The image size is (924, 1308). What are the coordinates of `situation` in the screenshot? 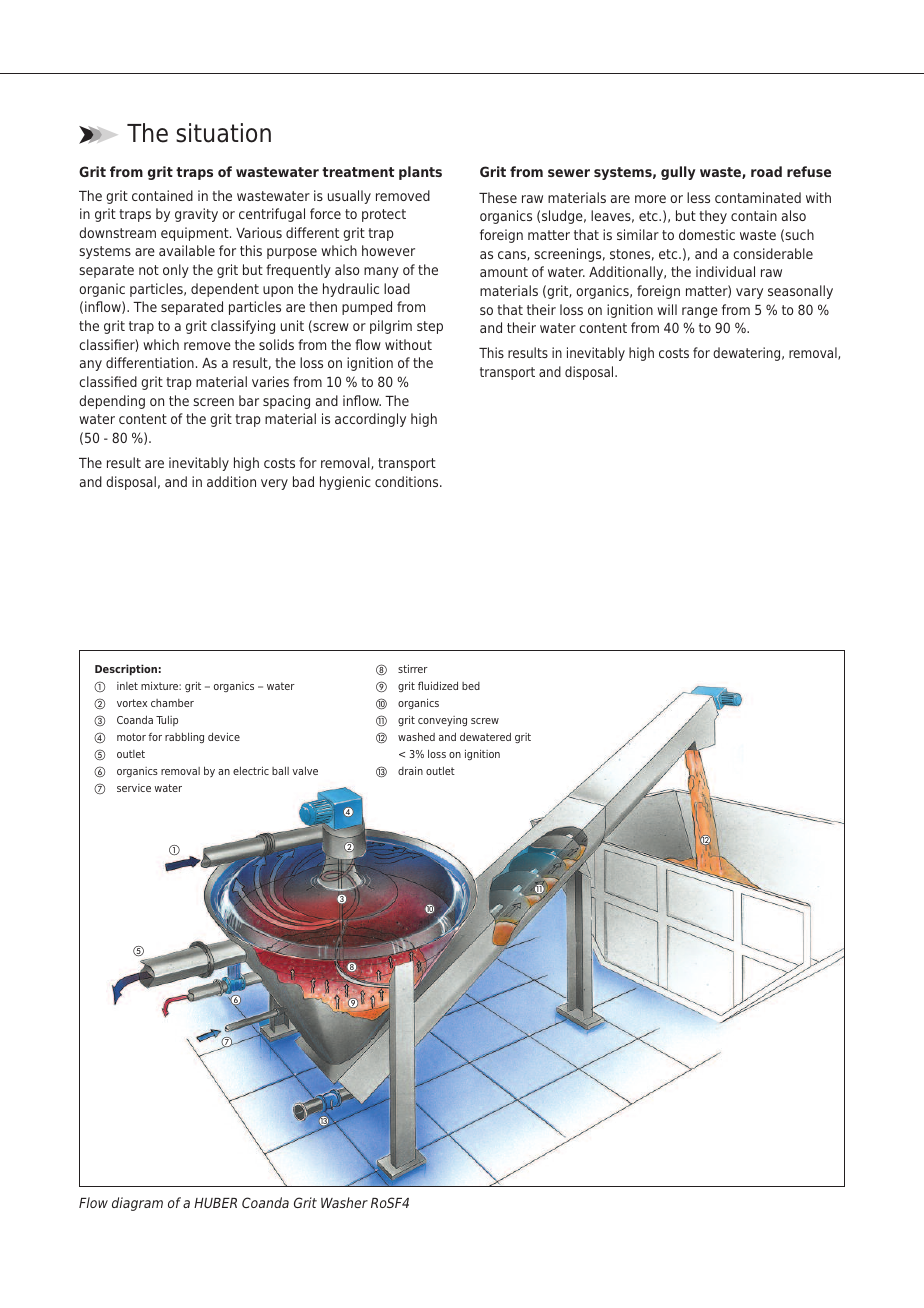 It's located at (223, 133).
